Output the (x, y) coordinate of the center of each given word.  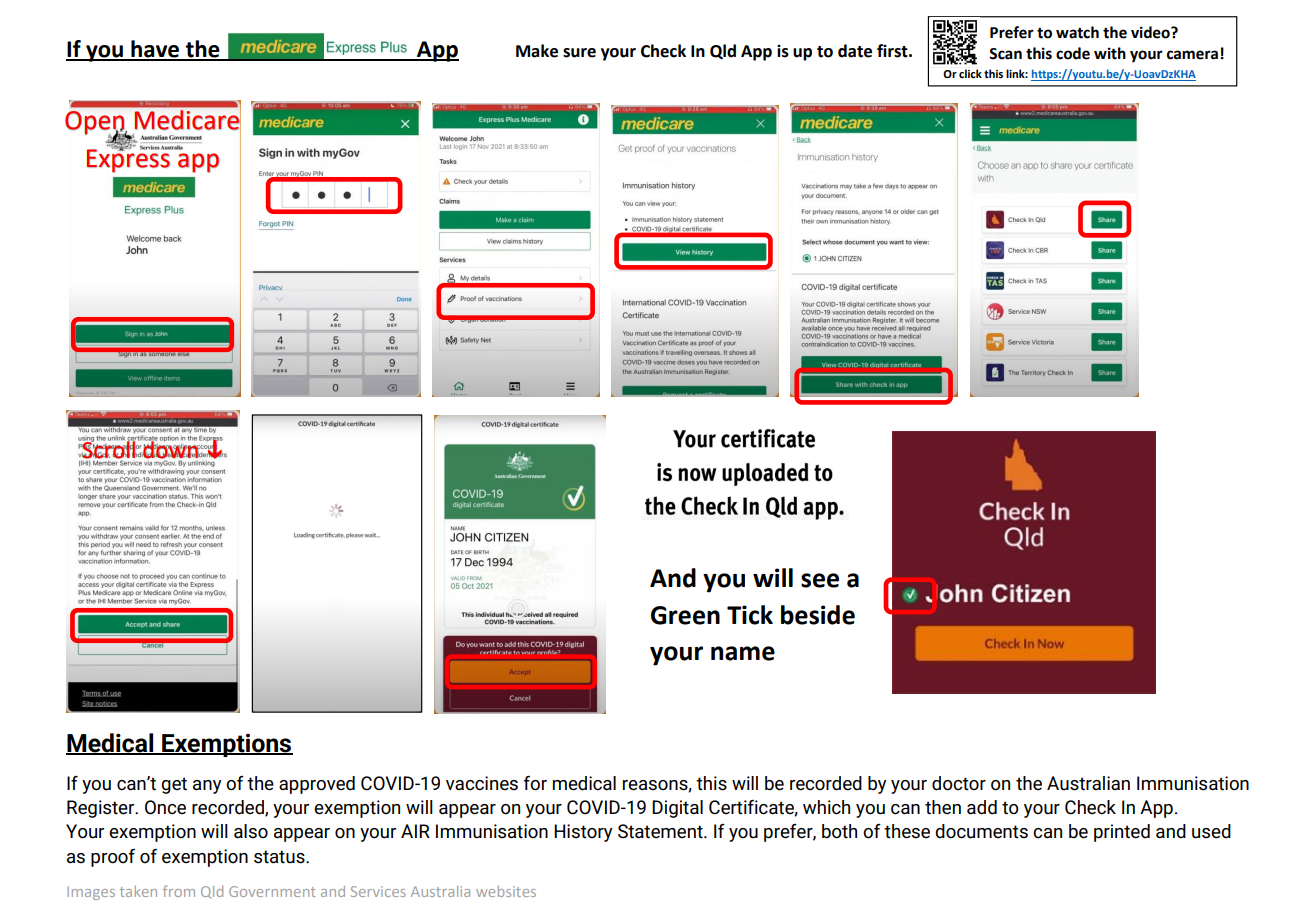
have (155, 50)
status (280, 857)
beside (818, 615)
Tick (750, 615)
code (1073, 53)
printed (1122, 833)
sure (579, 53)
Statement (661, 831)
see (820, 580)
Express (129, 160)
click (970, 73)
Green (685, 615)
